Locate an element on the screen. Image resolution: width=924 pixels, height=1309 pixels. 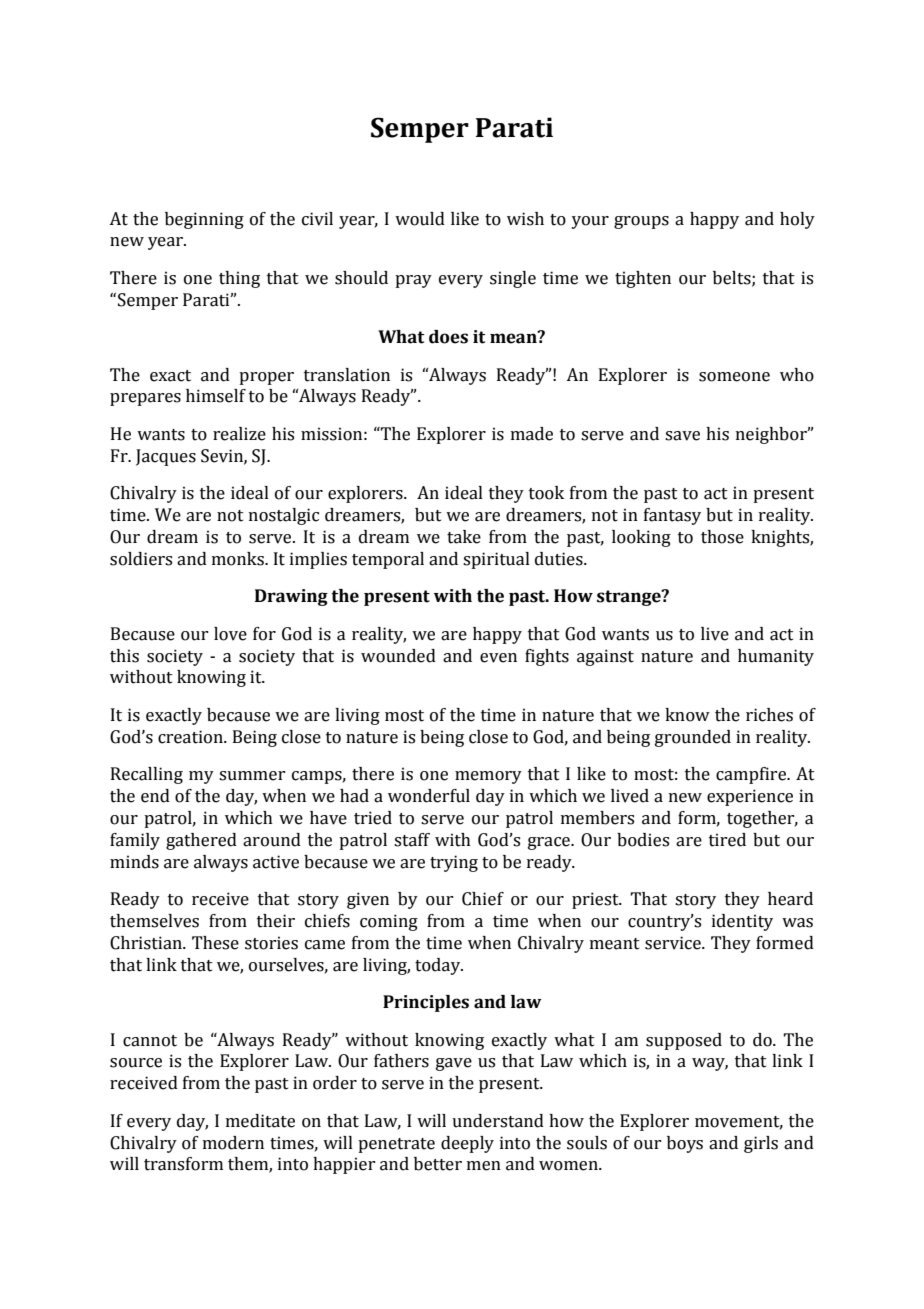
groups is located at coordinates (641, 222).
